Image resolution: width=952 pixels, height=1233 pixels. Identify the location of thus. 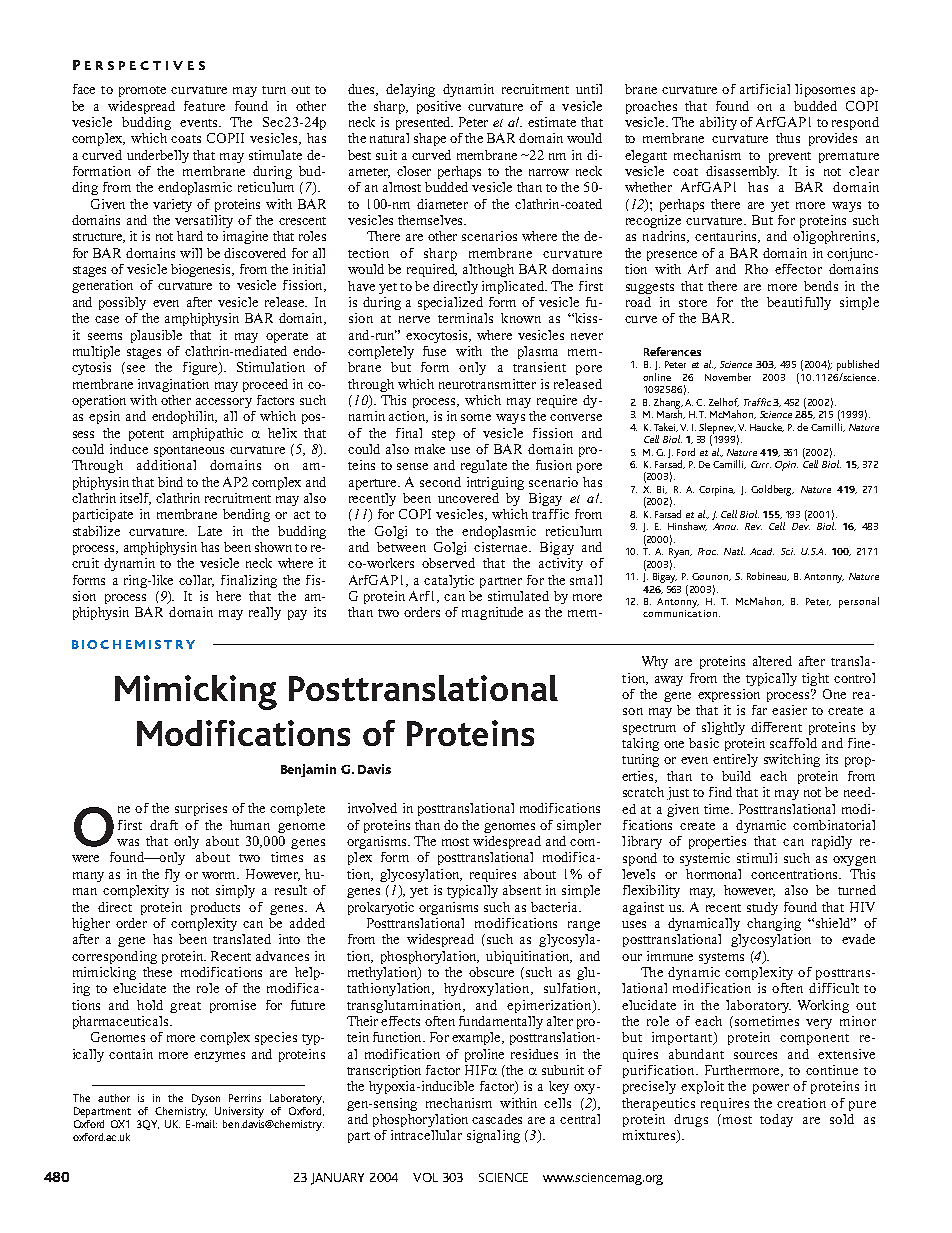
(788, 138).
